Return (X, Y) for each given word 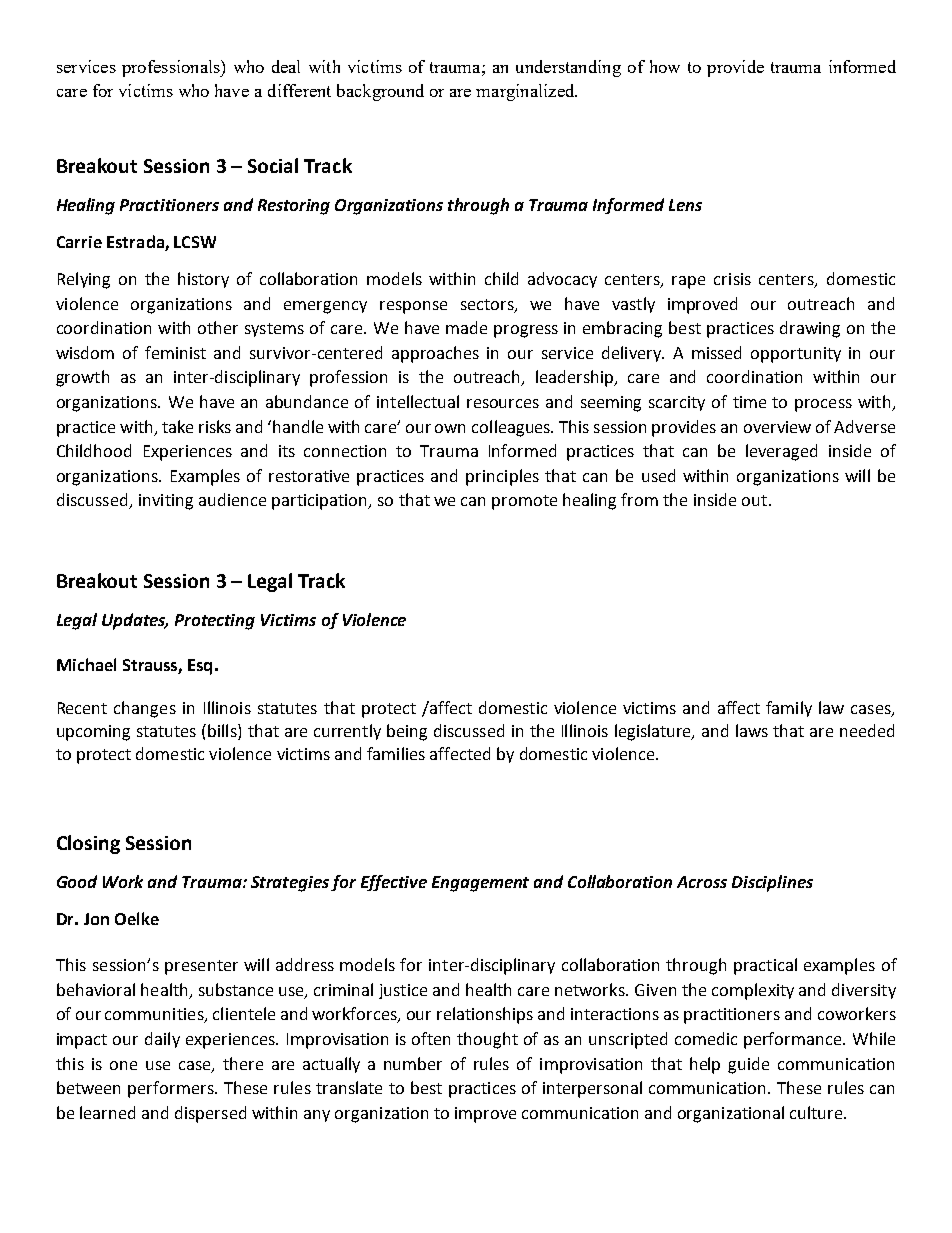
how (665, 66)
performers (172, 1089)
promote (524, 502)
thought (487, 1040)
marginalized (526, 92)
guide (748, 1065)
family (789, 709)
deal (286, 66)
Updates (135, 621)
